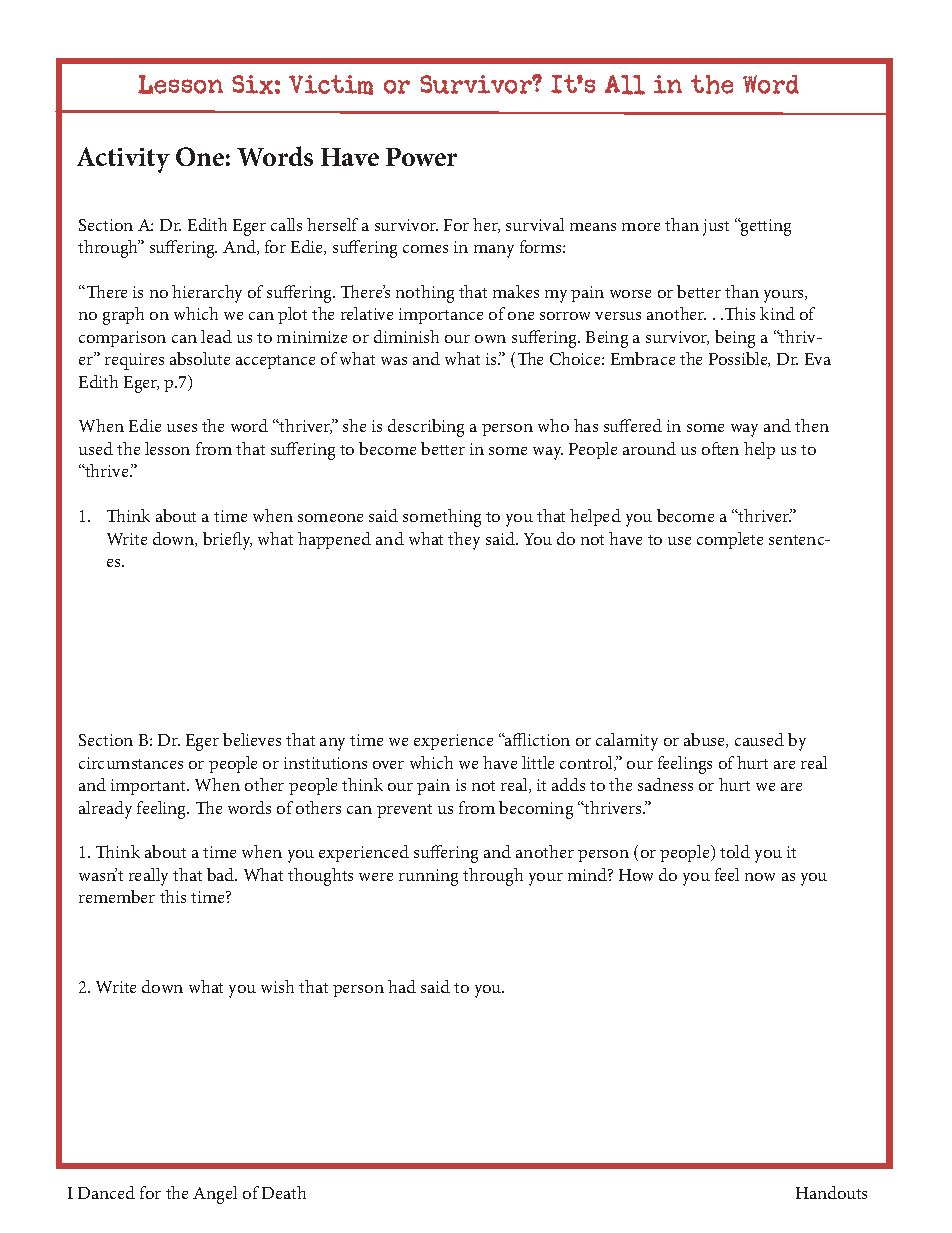 This page has width=952, height=1233. Describe the element at coordinates (402, 986) in the page. I see `had` at that location.
